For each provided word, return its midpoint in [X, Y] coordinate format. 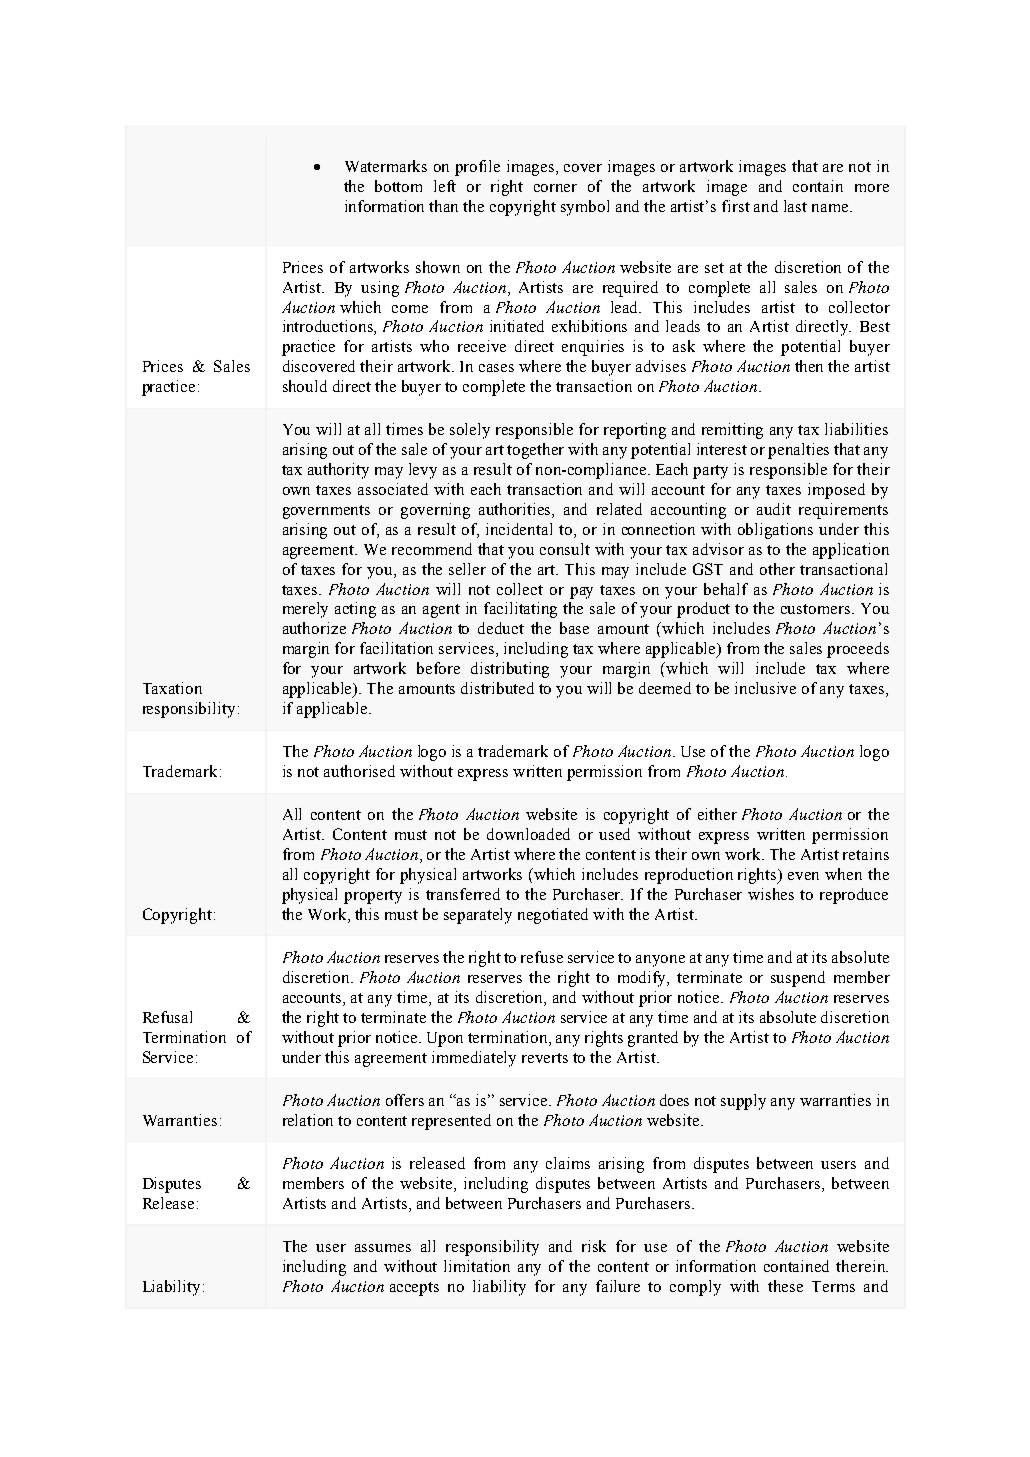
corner [555, 188]
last [795, 206]
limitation [477, 1266]
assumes [383, 1248]
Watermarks [386, 166]
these [785, 1286]
